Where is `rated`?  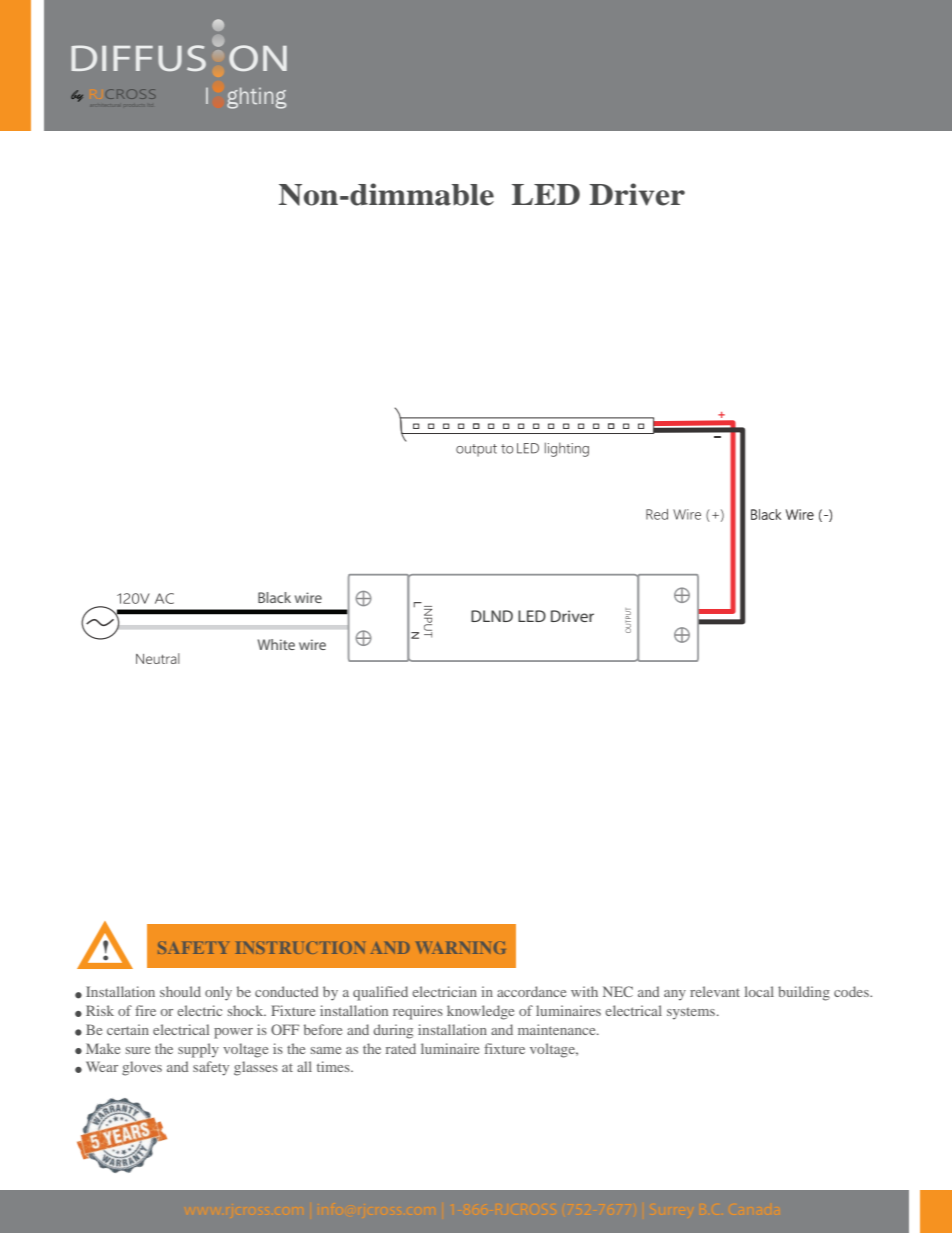 rated is located at coordinates (401, 1048).
